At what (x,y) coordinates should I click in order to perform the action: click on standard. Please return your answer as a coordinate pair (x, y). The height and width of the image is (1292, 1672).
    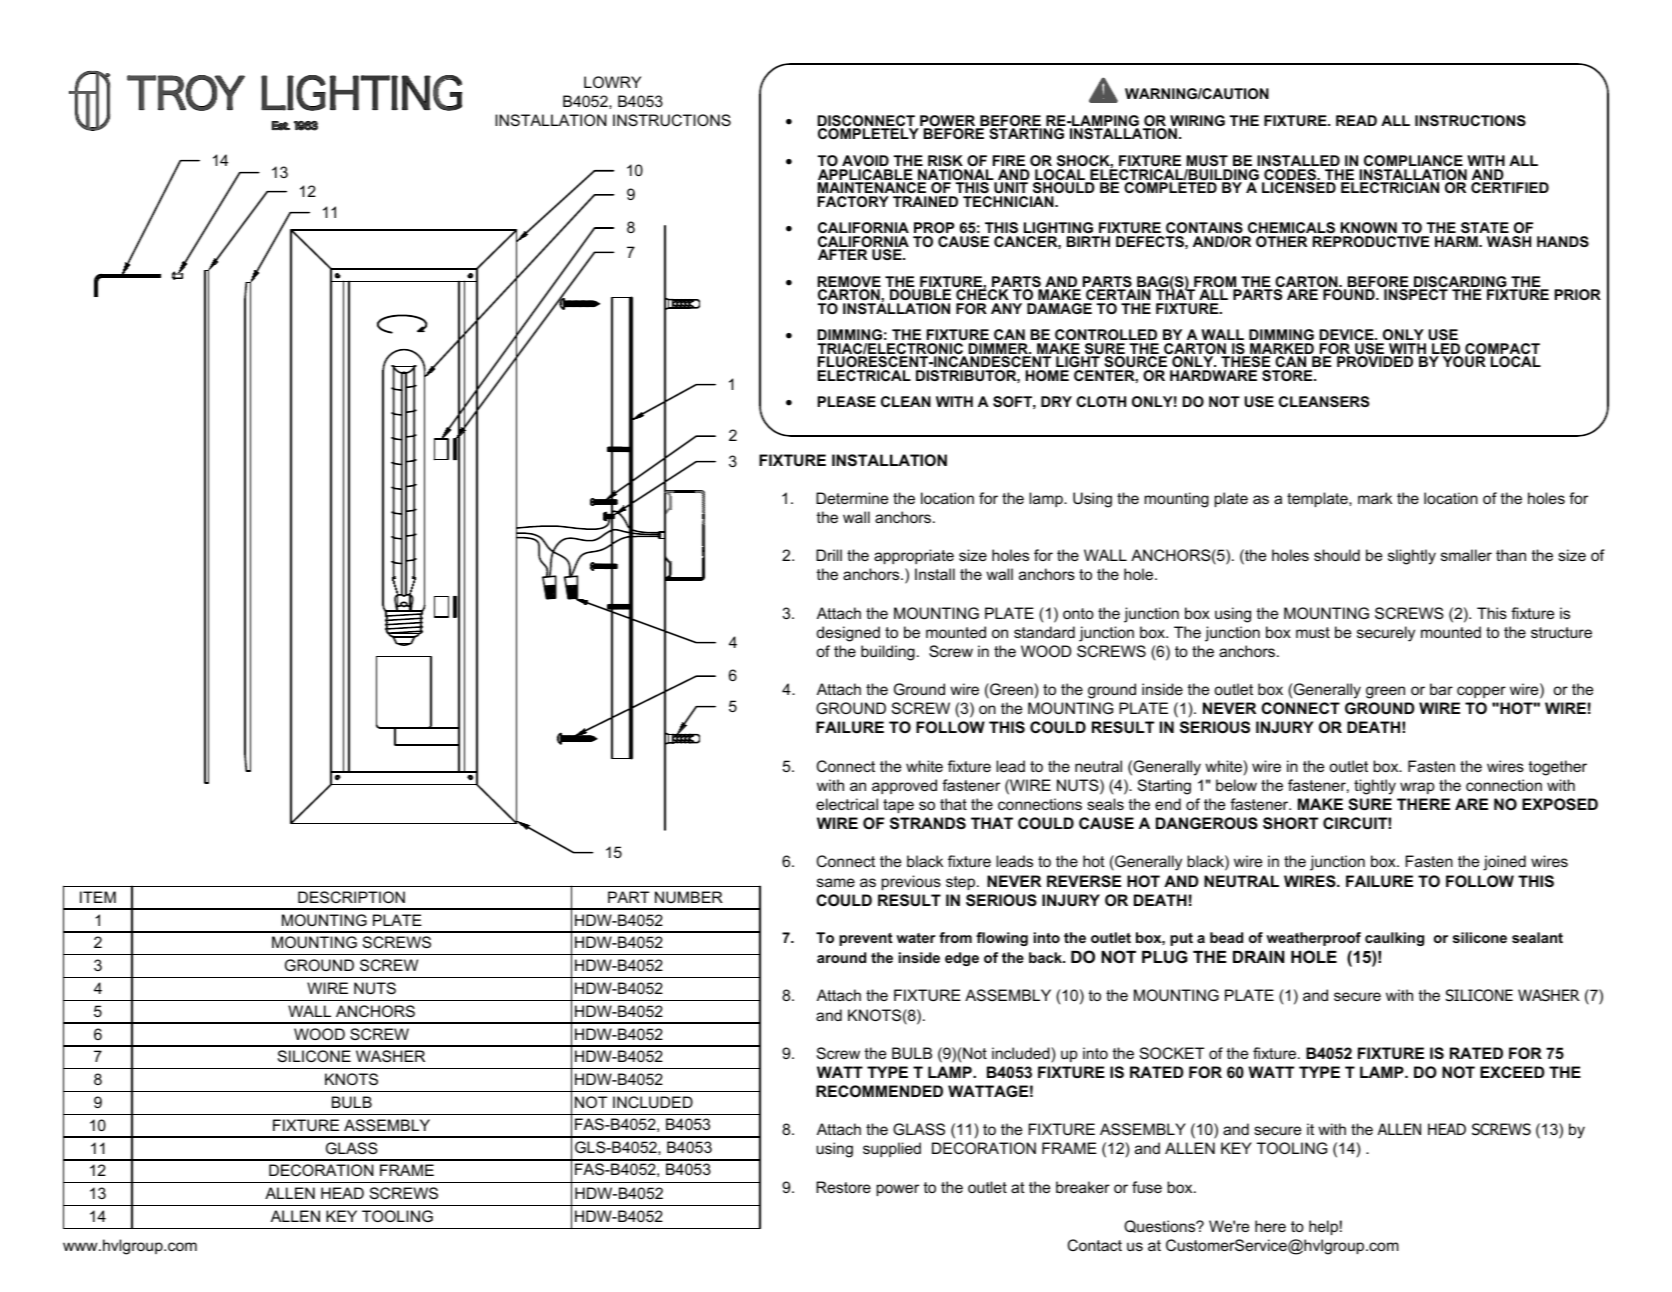
    Looking at the image, I should click on (1044, 632).
